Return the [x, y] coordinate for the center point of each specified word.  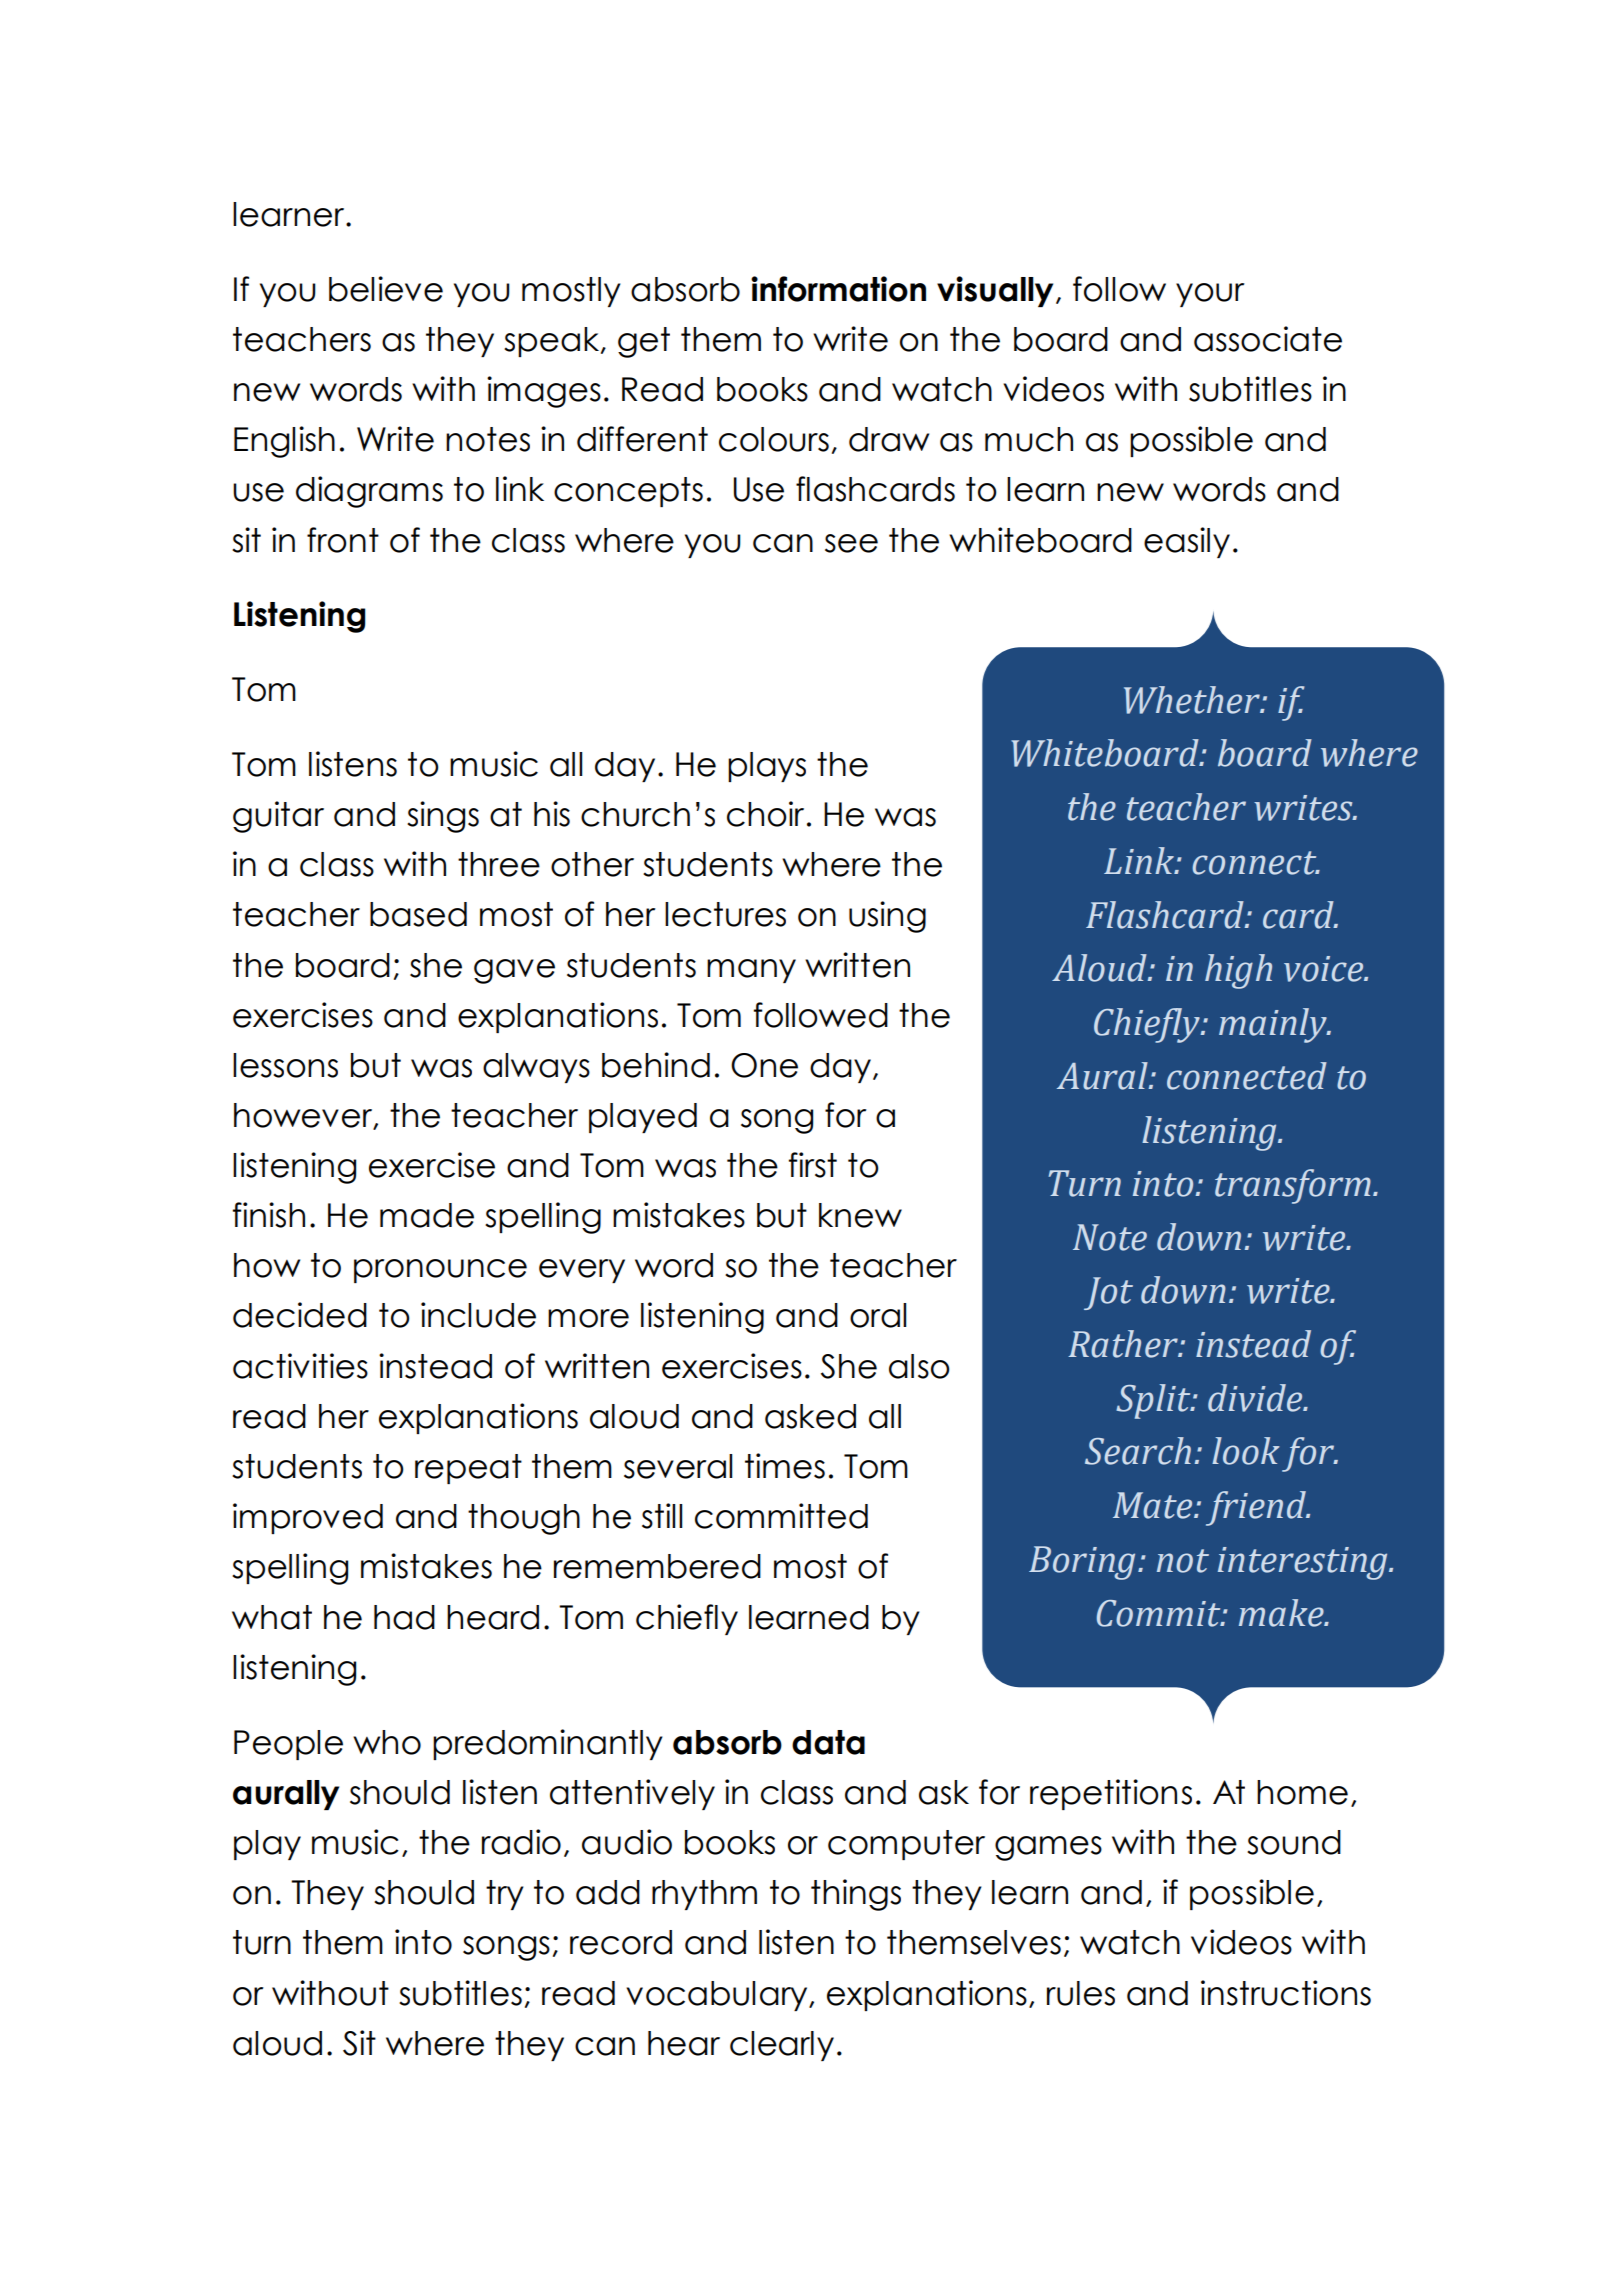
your [1210, 295]
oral [878, 1315]
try [505, 1895]
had [404, 1617]
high [1238, 971]
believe [386, 289]
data [828, 1742]
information [838, 289]
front [343, 540]
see [851, 543]
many [751, 971]
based [418, 914]
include [478, 1315]
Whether [1193, 700]
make [1282, 1613]
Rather [1124, 1344]
